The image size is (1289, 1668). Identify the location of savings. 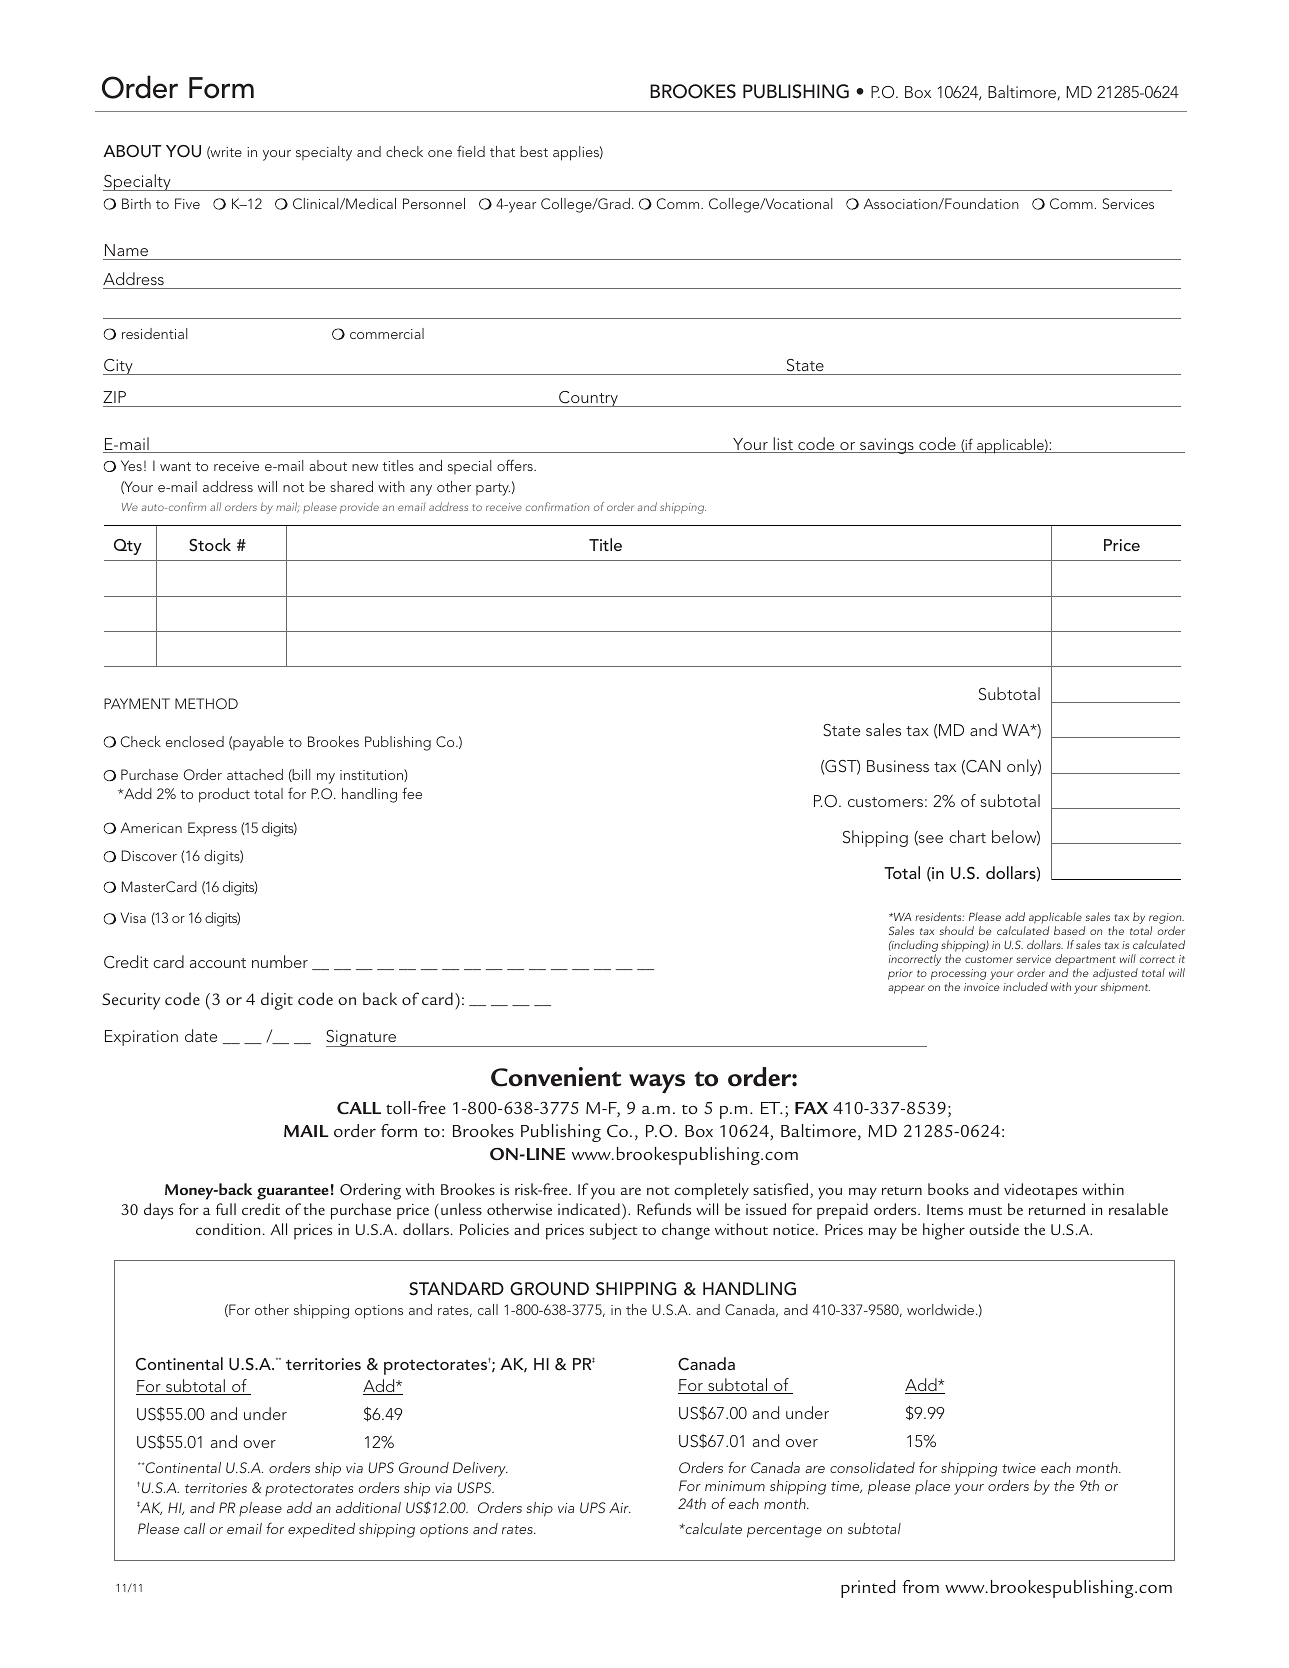
(887, 446).
